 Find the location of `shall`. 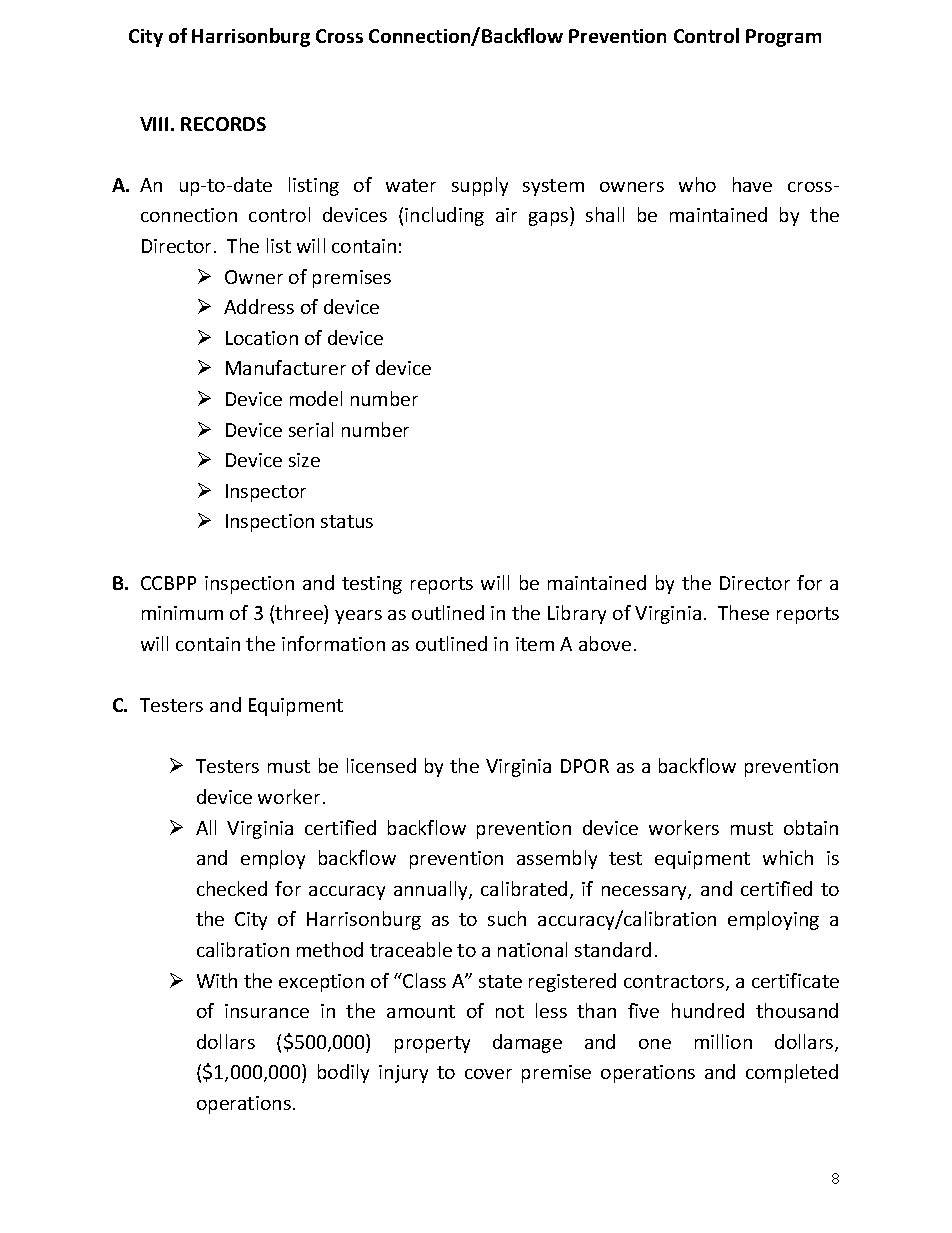

shall is located at coordinates (605, 214).
